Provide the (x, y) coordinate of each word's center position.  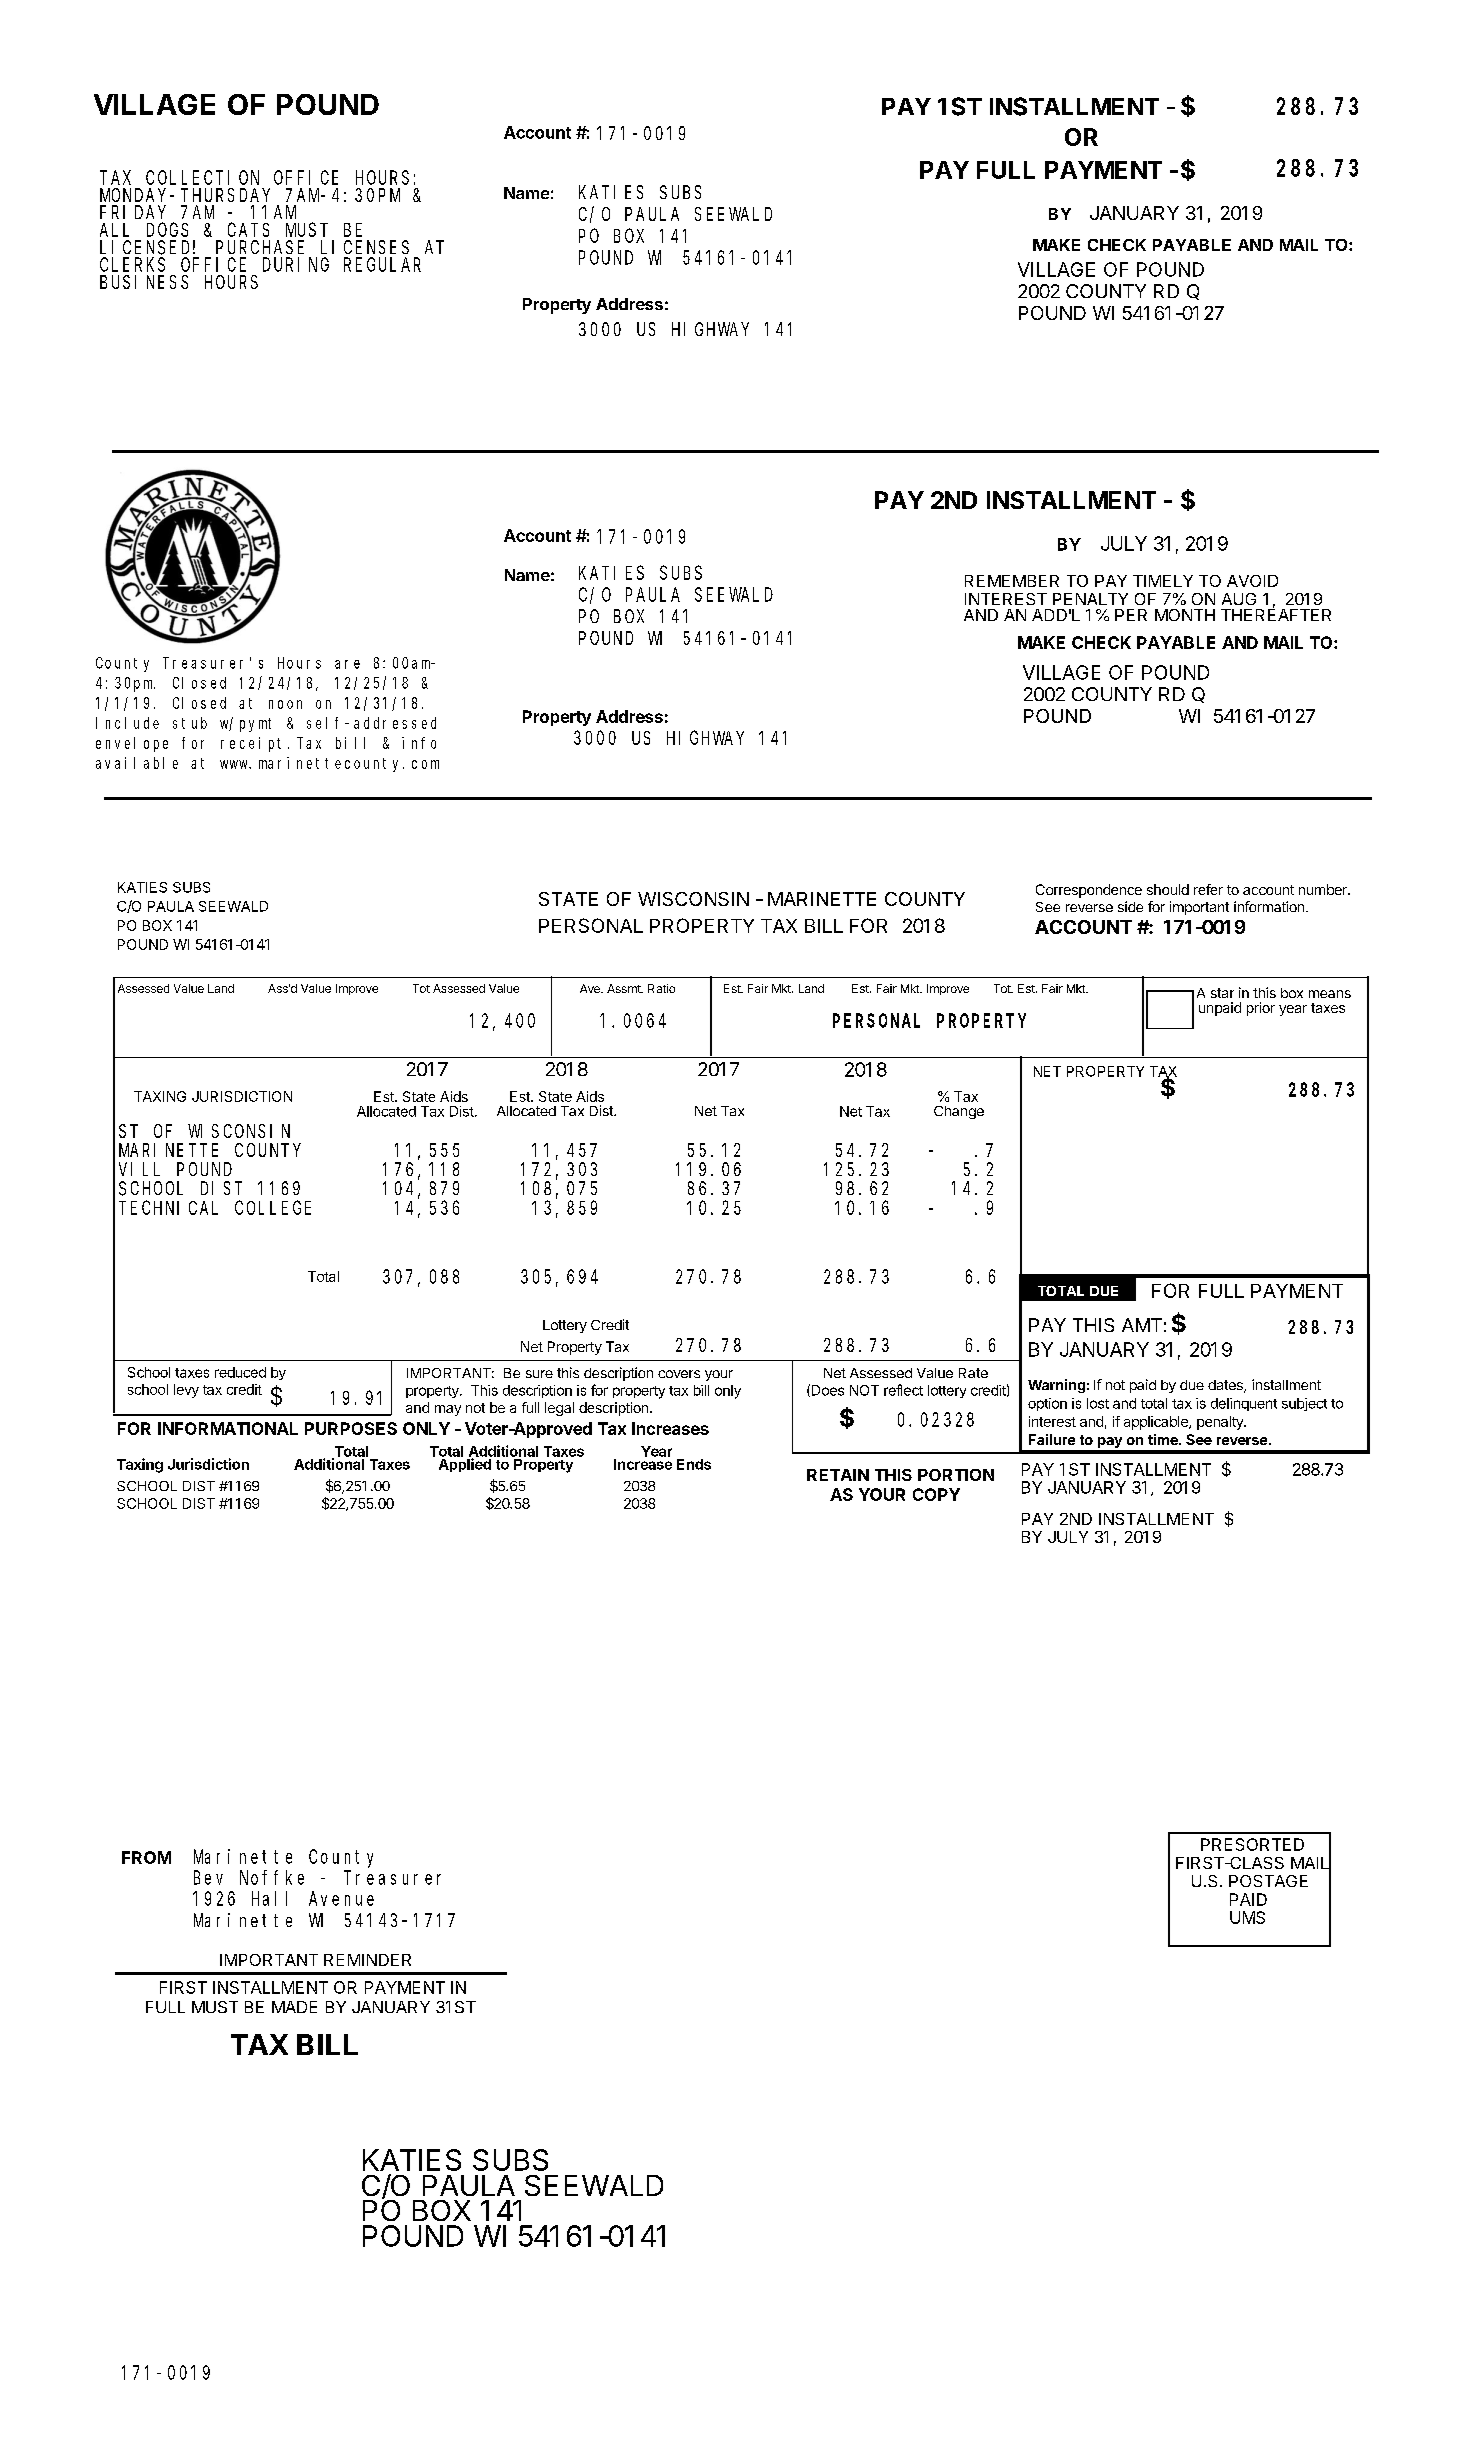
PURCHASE (260, 247)
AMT (1142, 1325)
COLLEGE (273, 1208)
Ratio (661, 988)
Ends (694, 1464)
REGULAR (382, 265)
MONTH (1185, 615)
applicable (1157, 1423)
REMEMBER (1012, 581)
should (1168, 889)
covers (679, 1374)
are (347, 664)
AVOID (1252, 581)
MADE (294, 2007)
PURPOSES (351, 1428)
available (137, 763)
